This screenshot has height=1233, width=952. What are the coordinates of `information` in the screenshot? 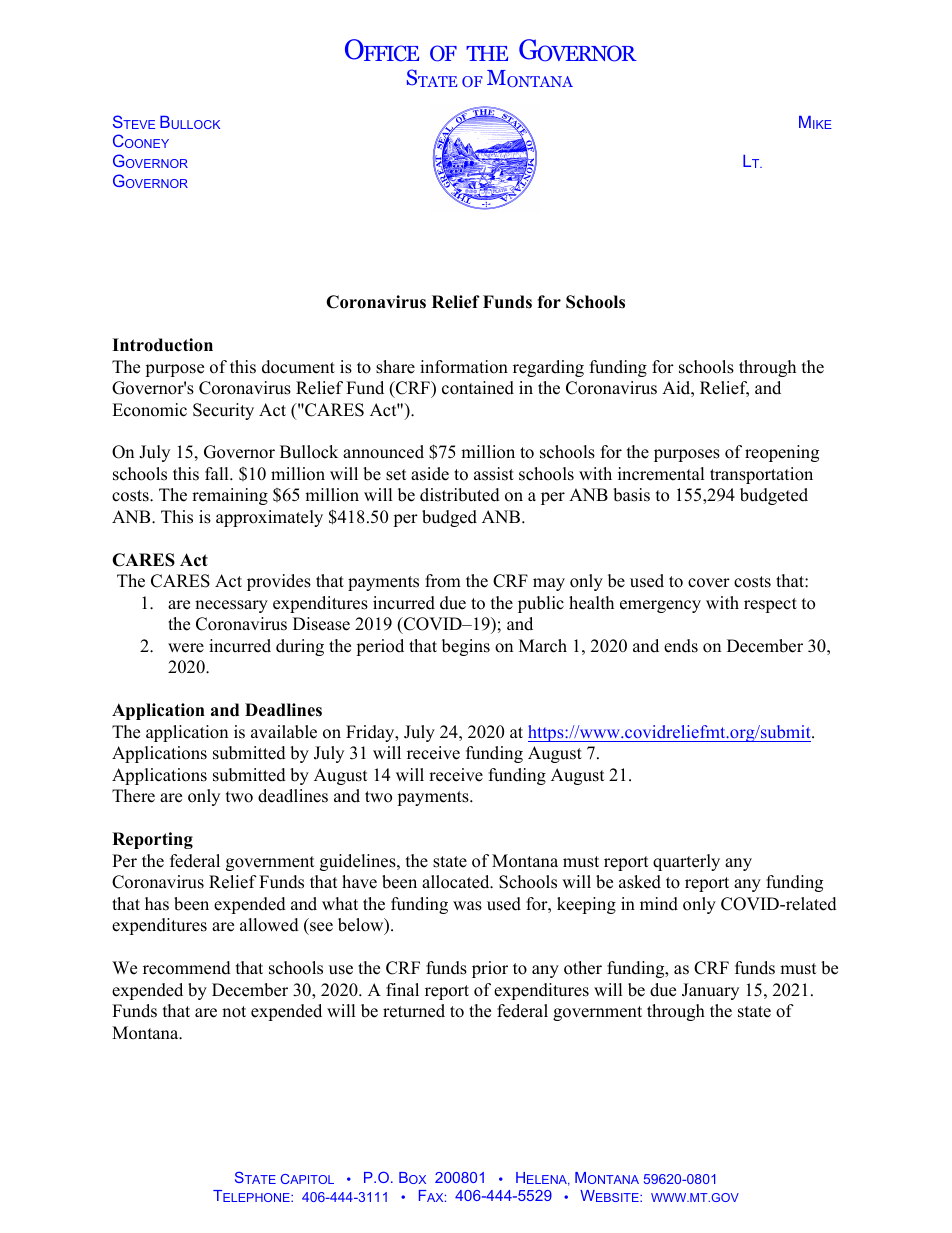 It's located at (464, 367).
